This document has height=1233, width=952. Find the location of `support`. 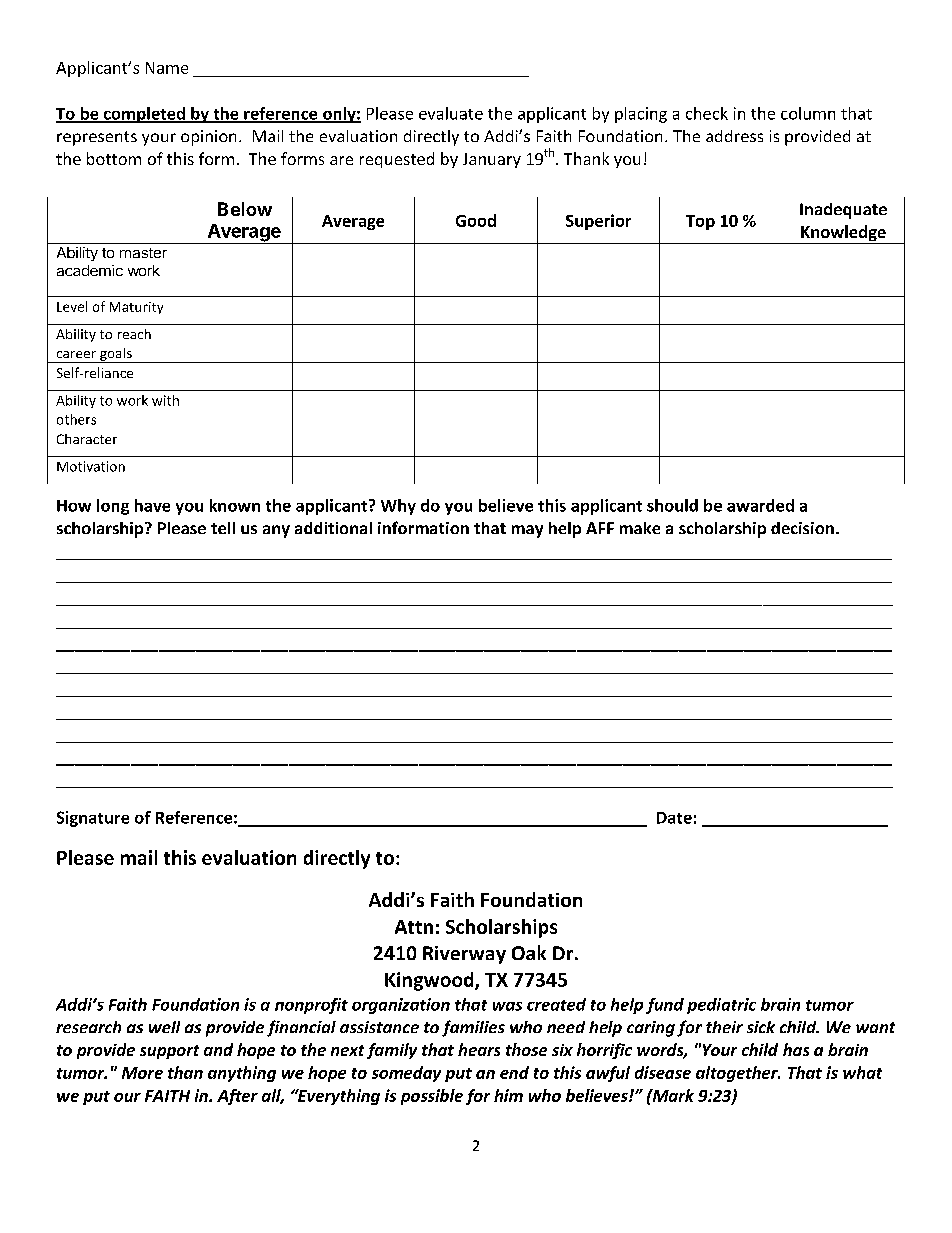

support is located at coordinates (169, 1052).
